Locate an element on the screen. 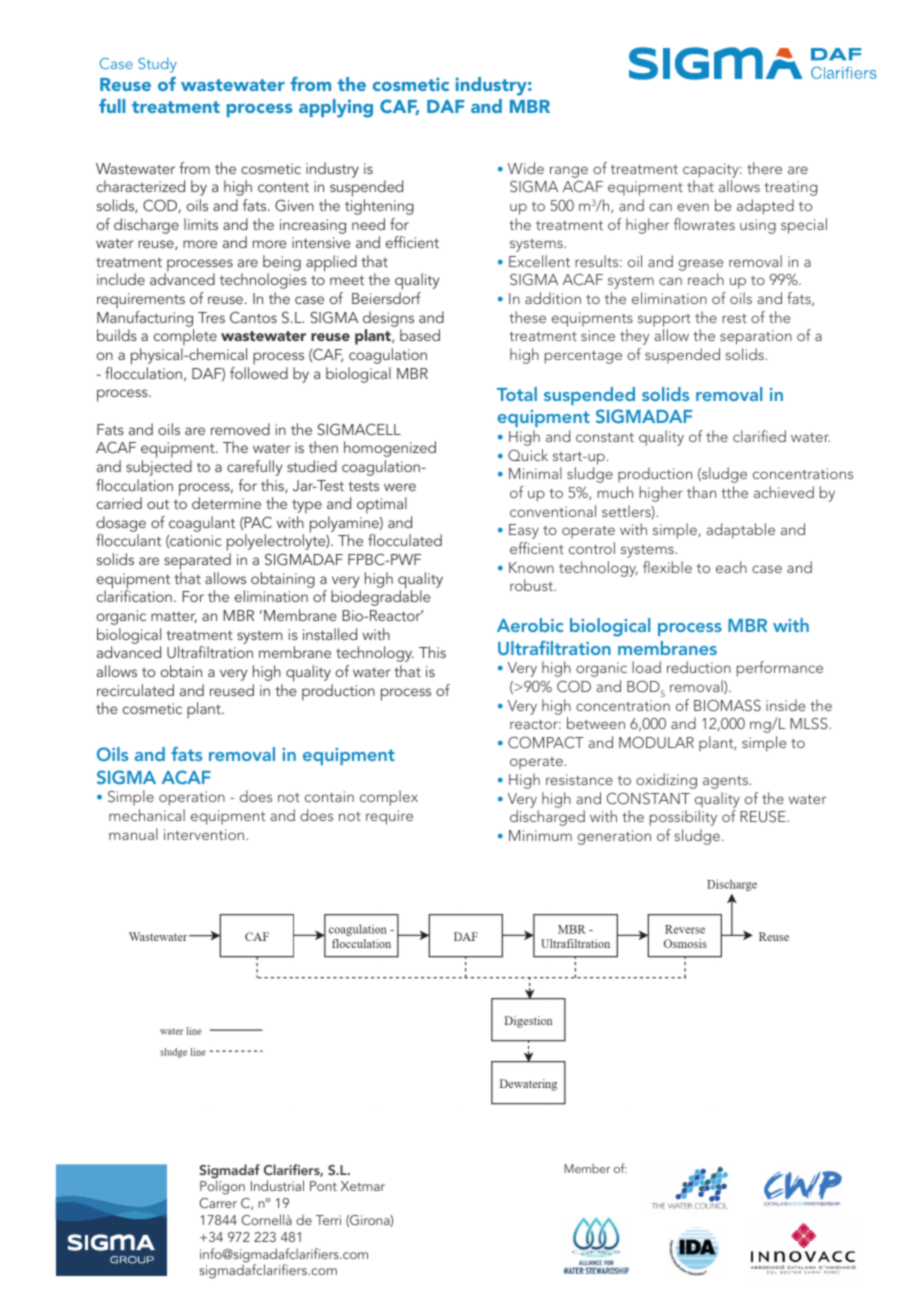 The height and width of the screenshot is (1308, 924). Member is located at coordinates (587, 1168).
